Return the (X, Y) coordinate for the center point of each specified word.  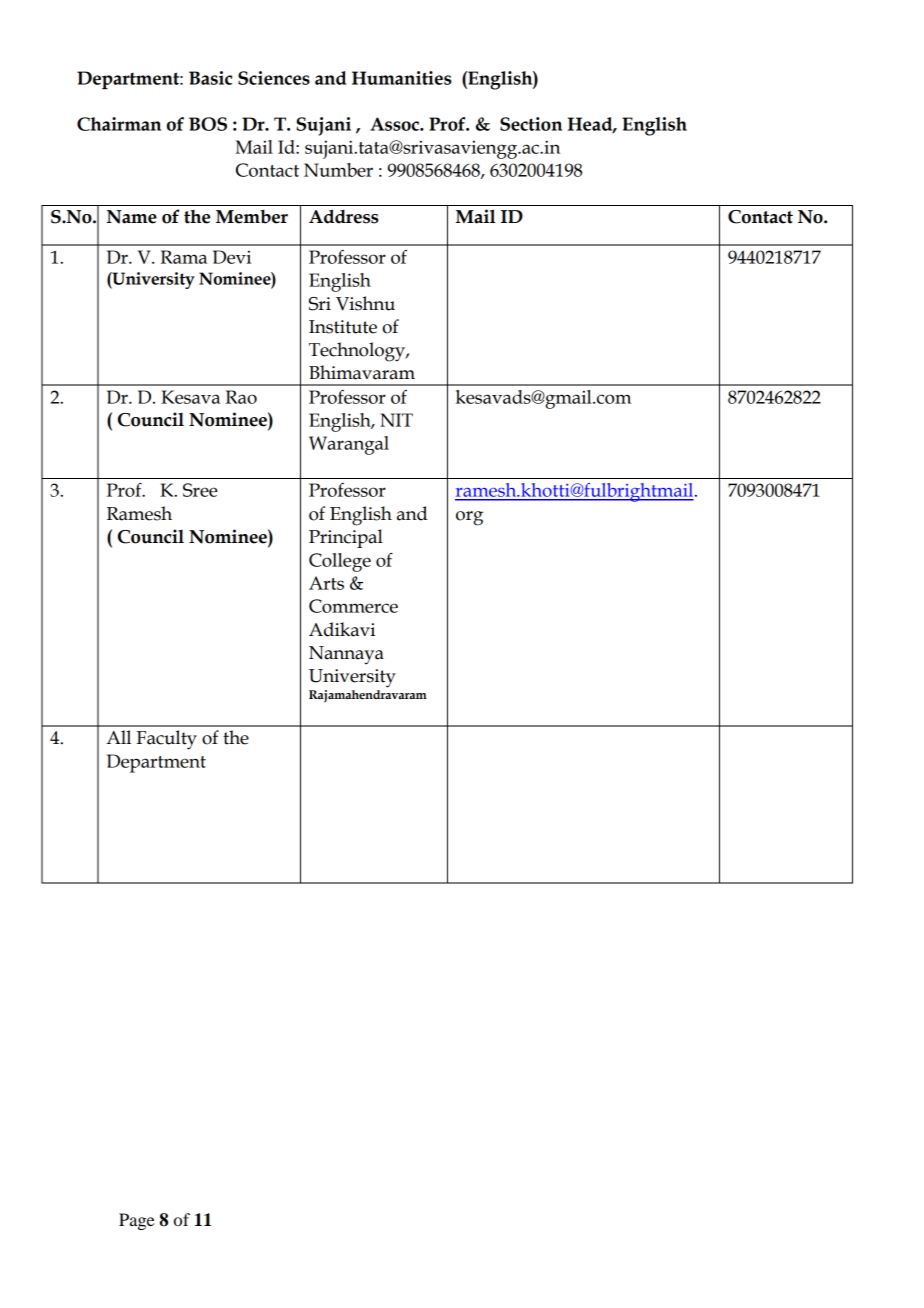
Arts (326, 583)
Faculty (166, 740)
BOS (208, 124)
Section (531, 124)
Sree (200, 490)
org (469, 518)
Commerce (353, 606)
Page (137, 1221)
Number (338, 170)
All (118, 737)
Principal (346, 538)
